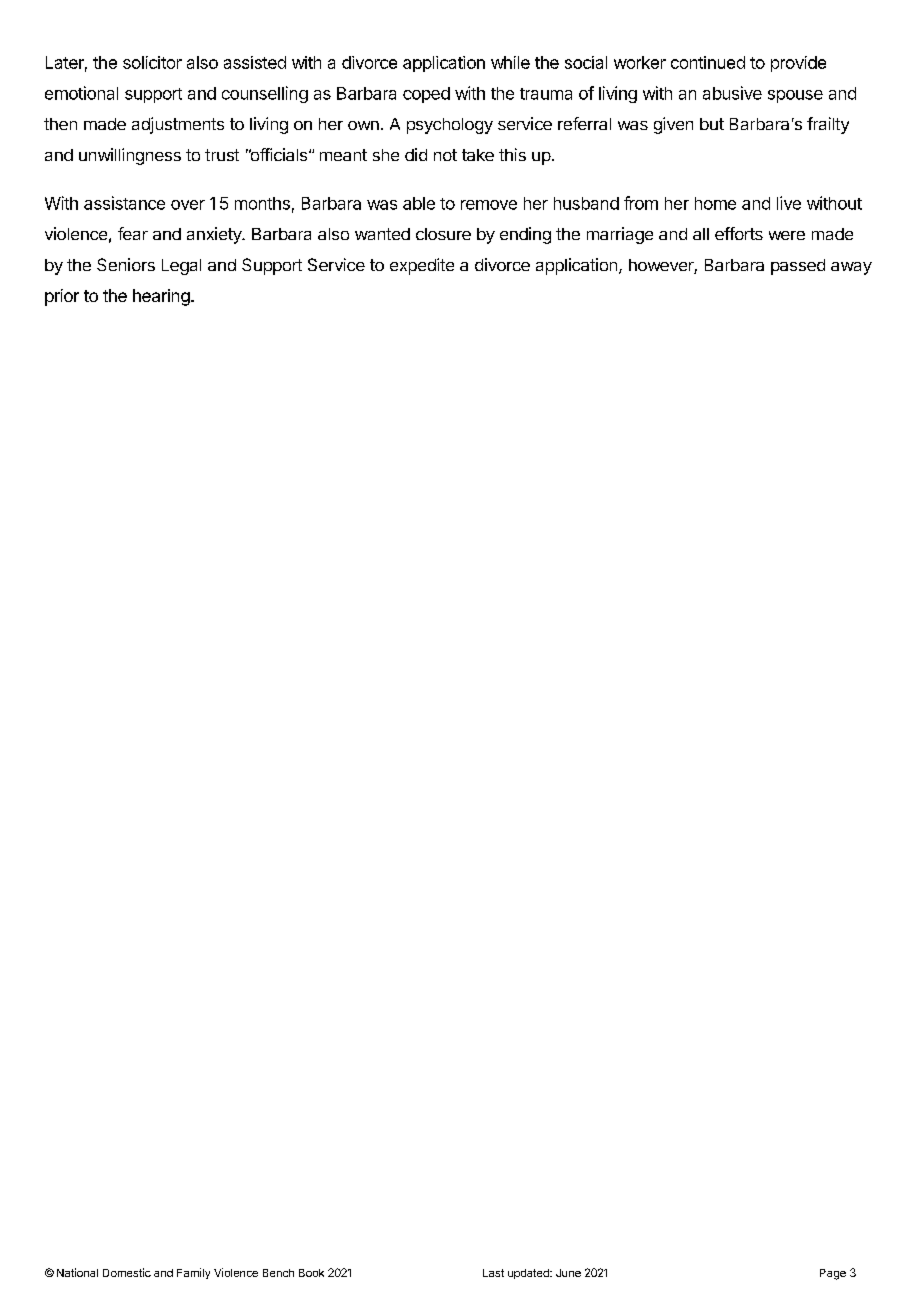  Describe the element at coordinates (833, 1274) in the image. I see `Page` at that location.
